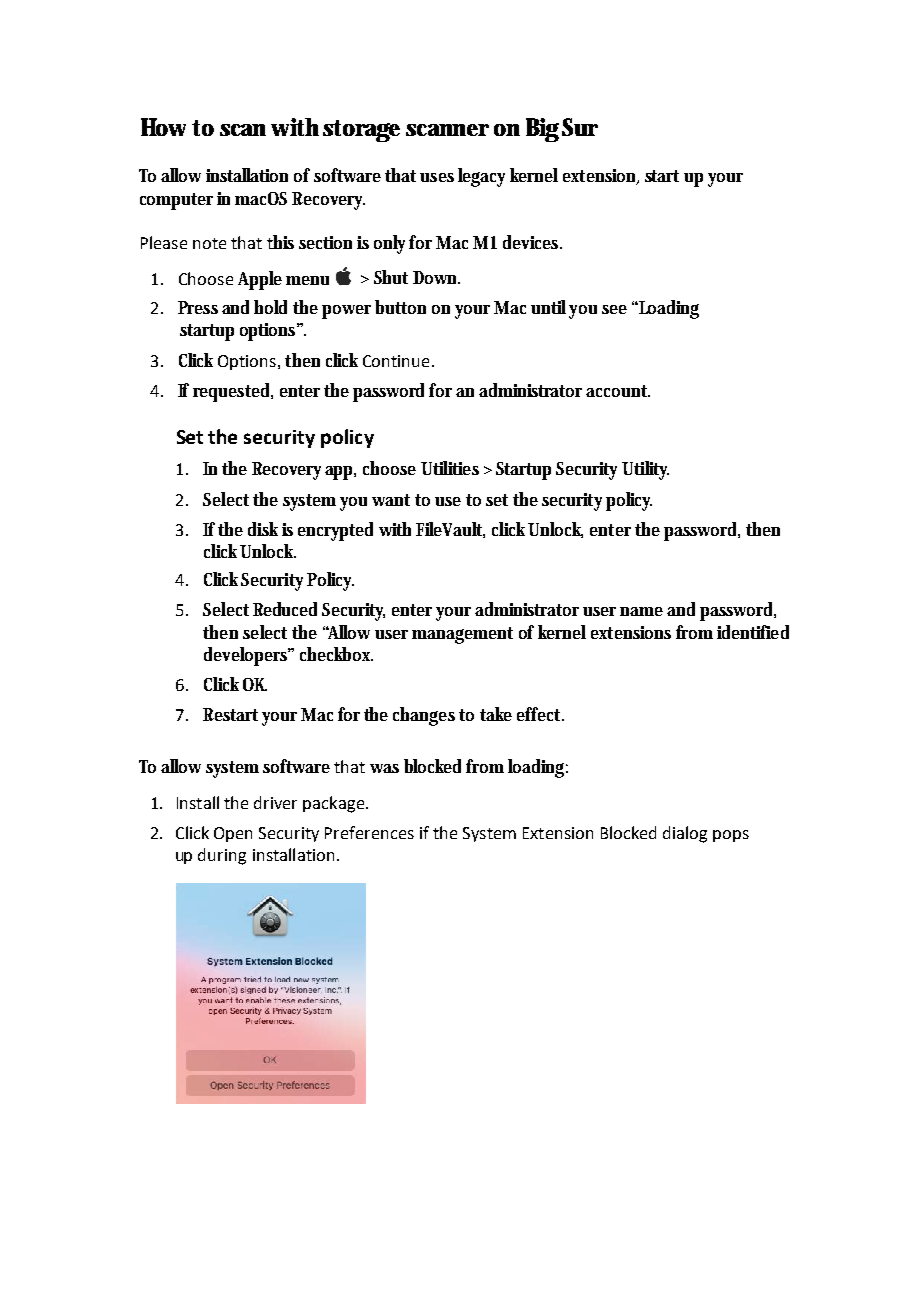 The image size is (924, 1308). Describe the element at coordinates (163, 127) in the document. I see `How` at that location.
